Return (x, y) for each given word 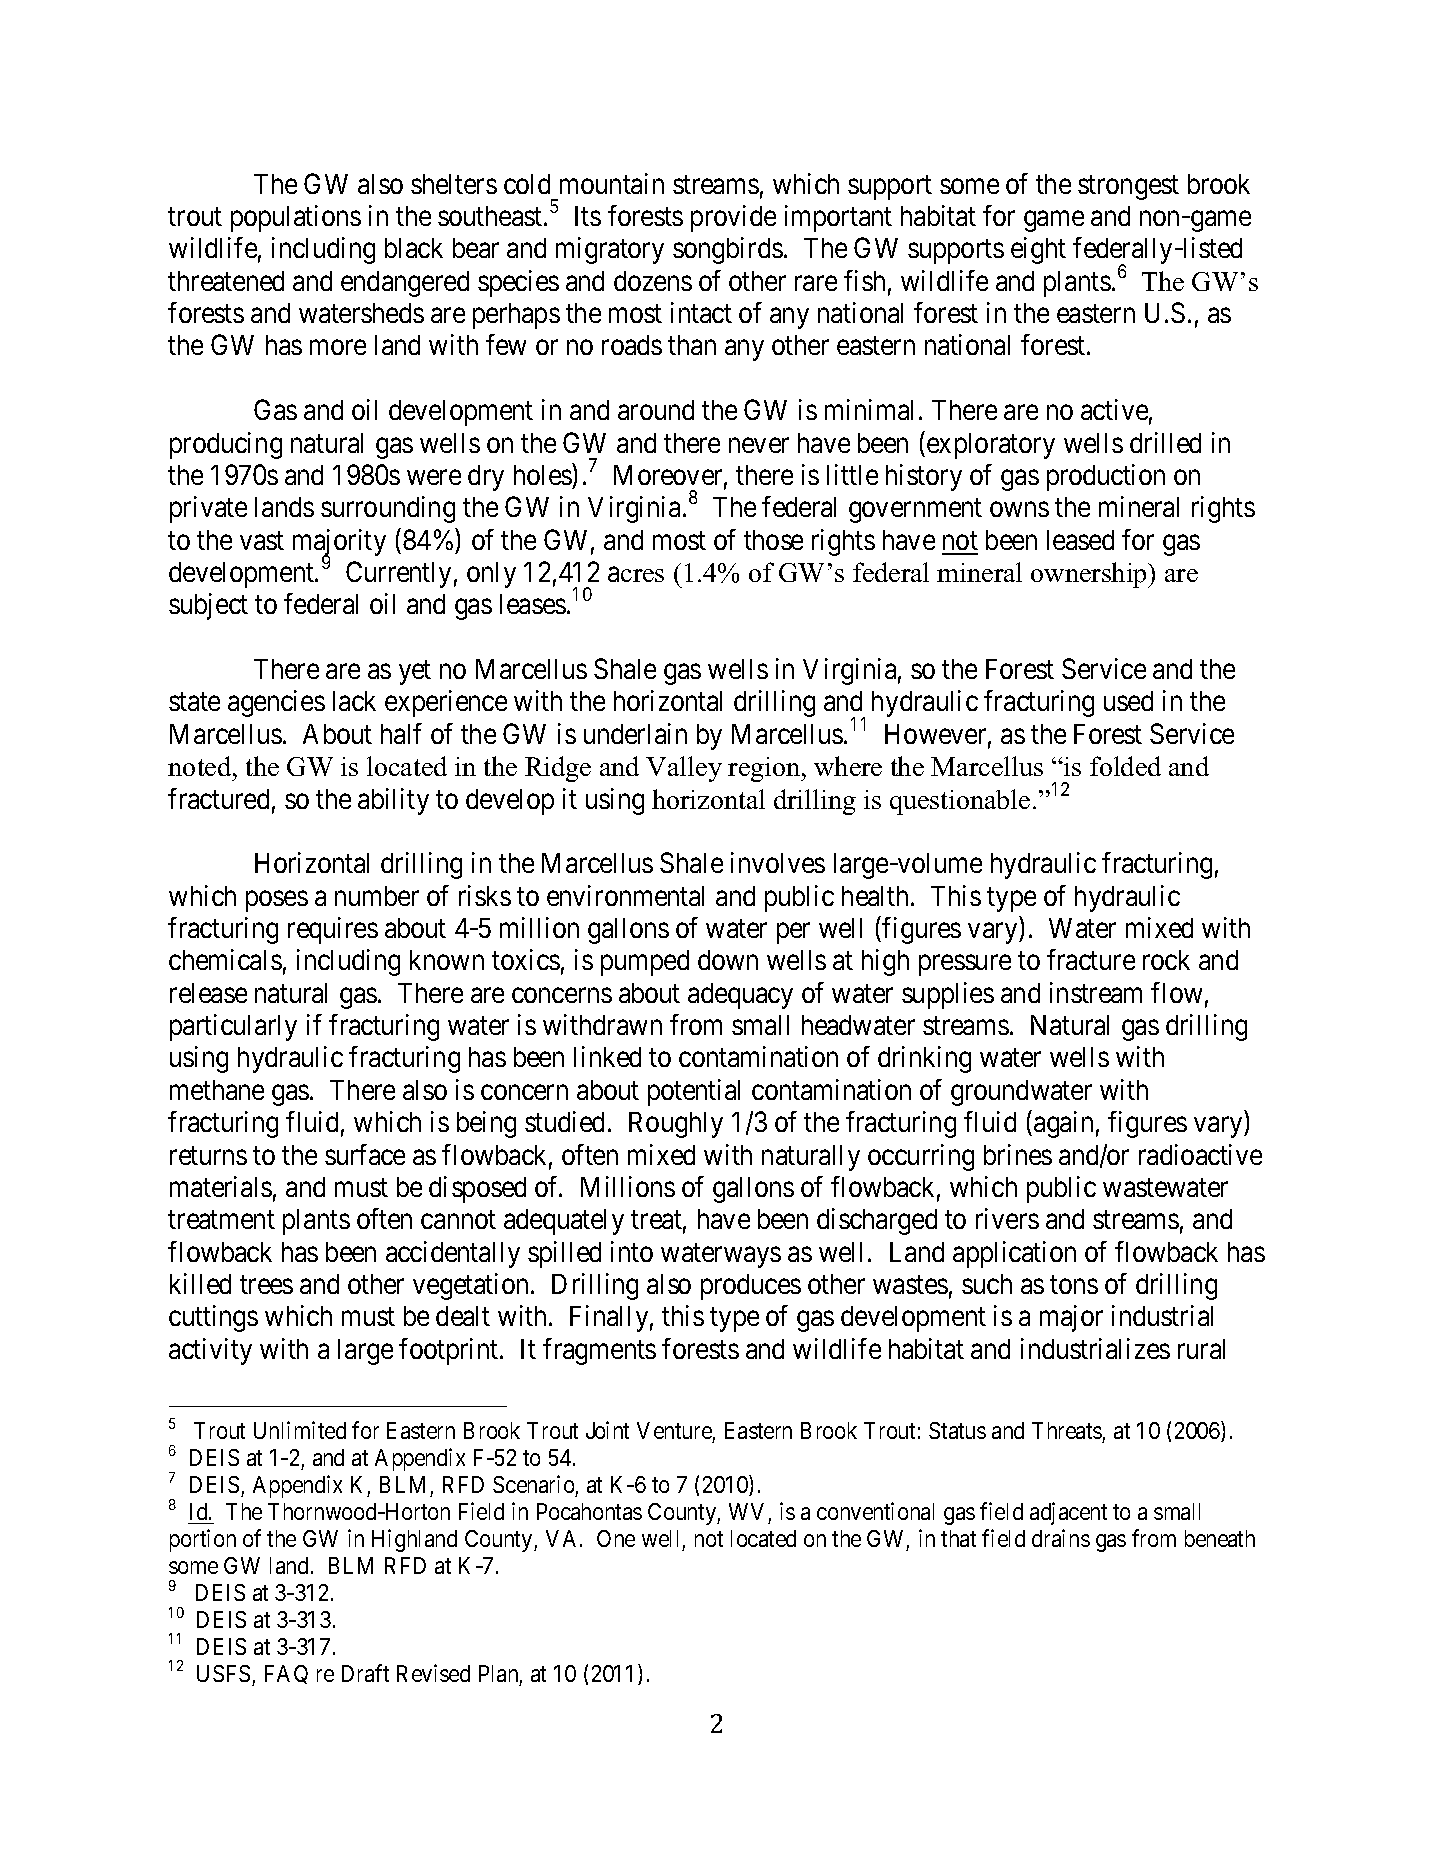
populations (296, 218)
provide (733, 218)
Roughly (676, 1125)
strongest (1128, 187)
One (616, 1538)
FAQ (286, 1674)
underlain (635, 733)
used (1128, 701)
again (1063, 1124)
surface (365, 1154)
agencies (276, 703)
